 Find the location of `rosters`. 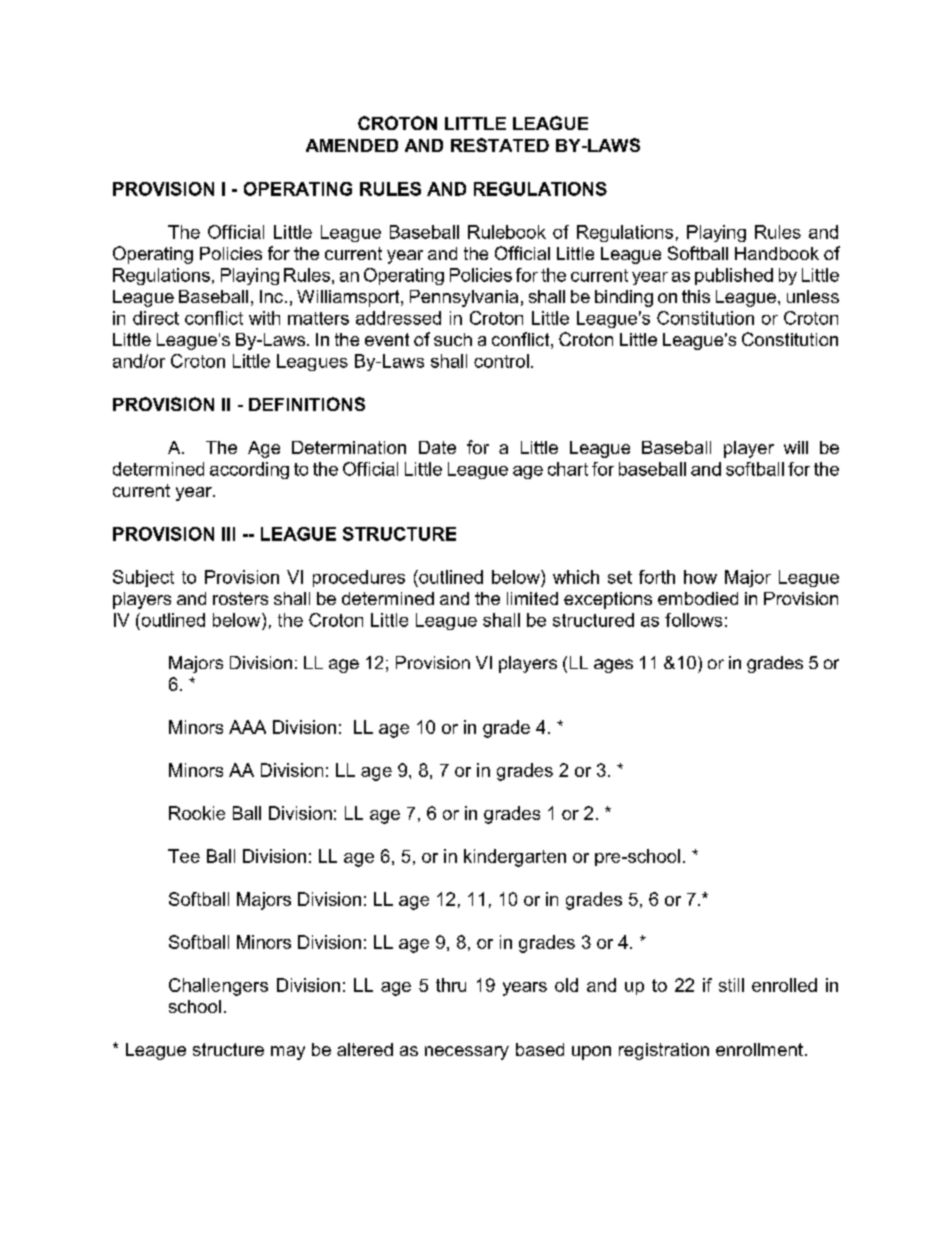

rosters is located at coordinates (240, 598).
